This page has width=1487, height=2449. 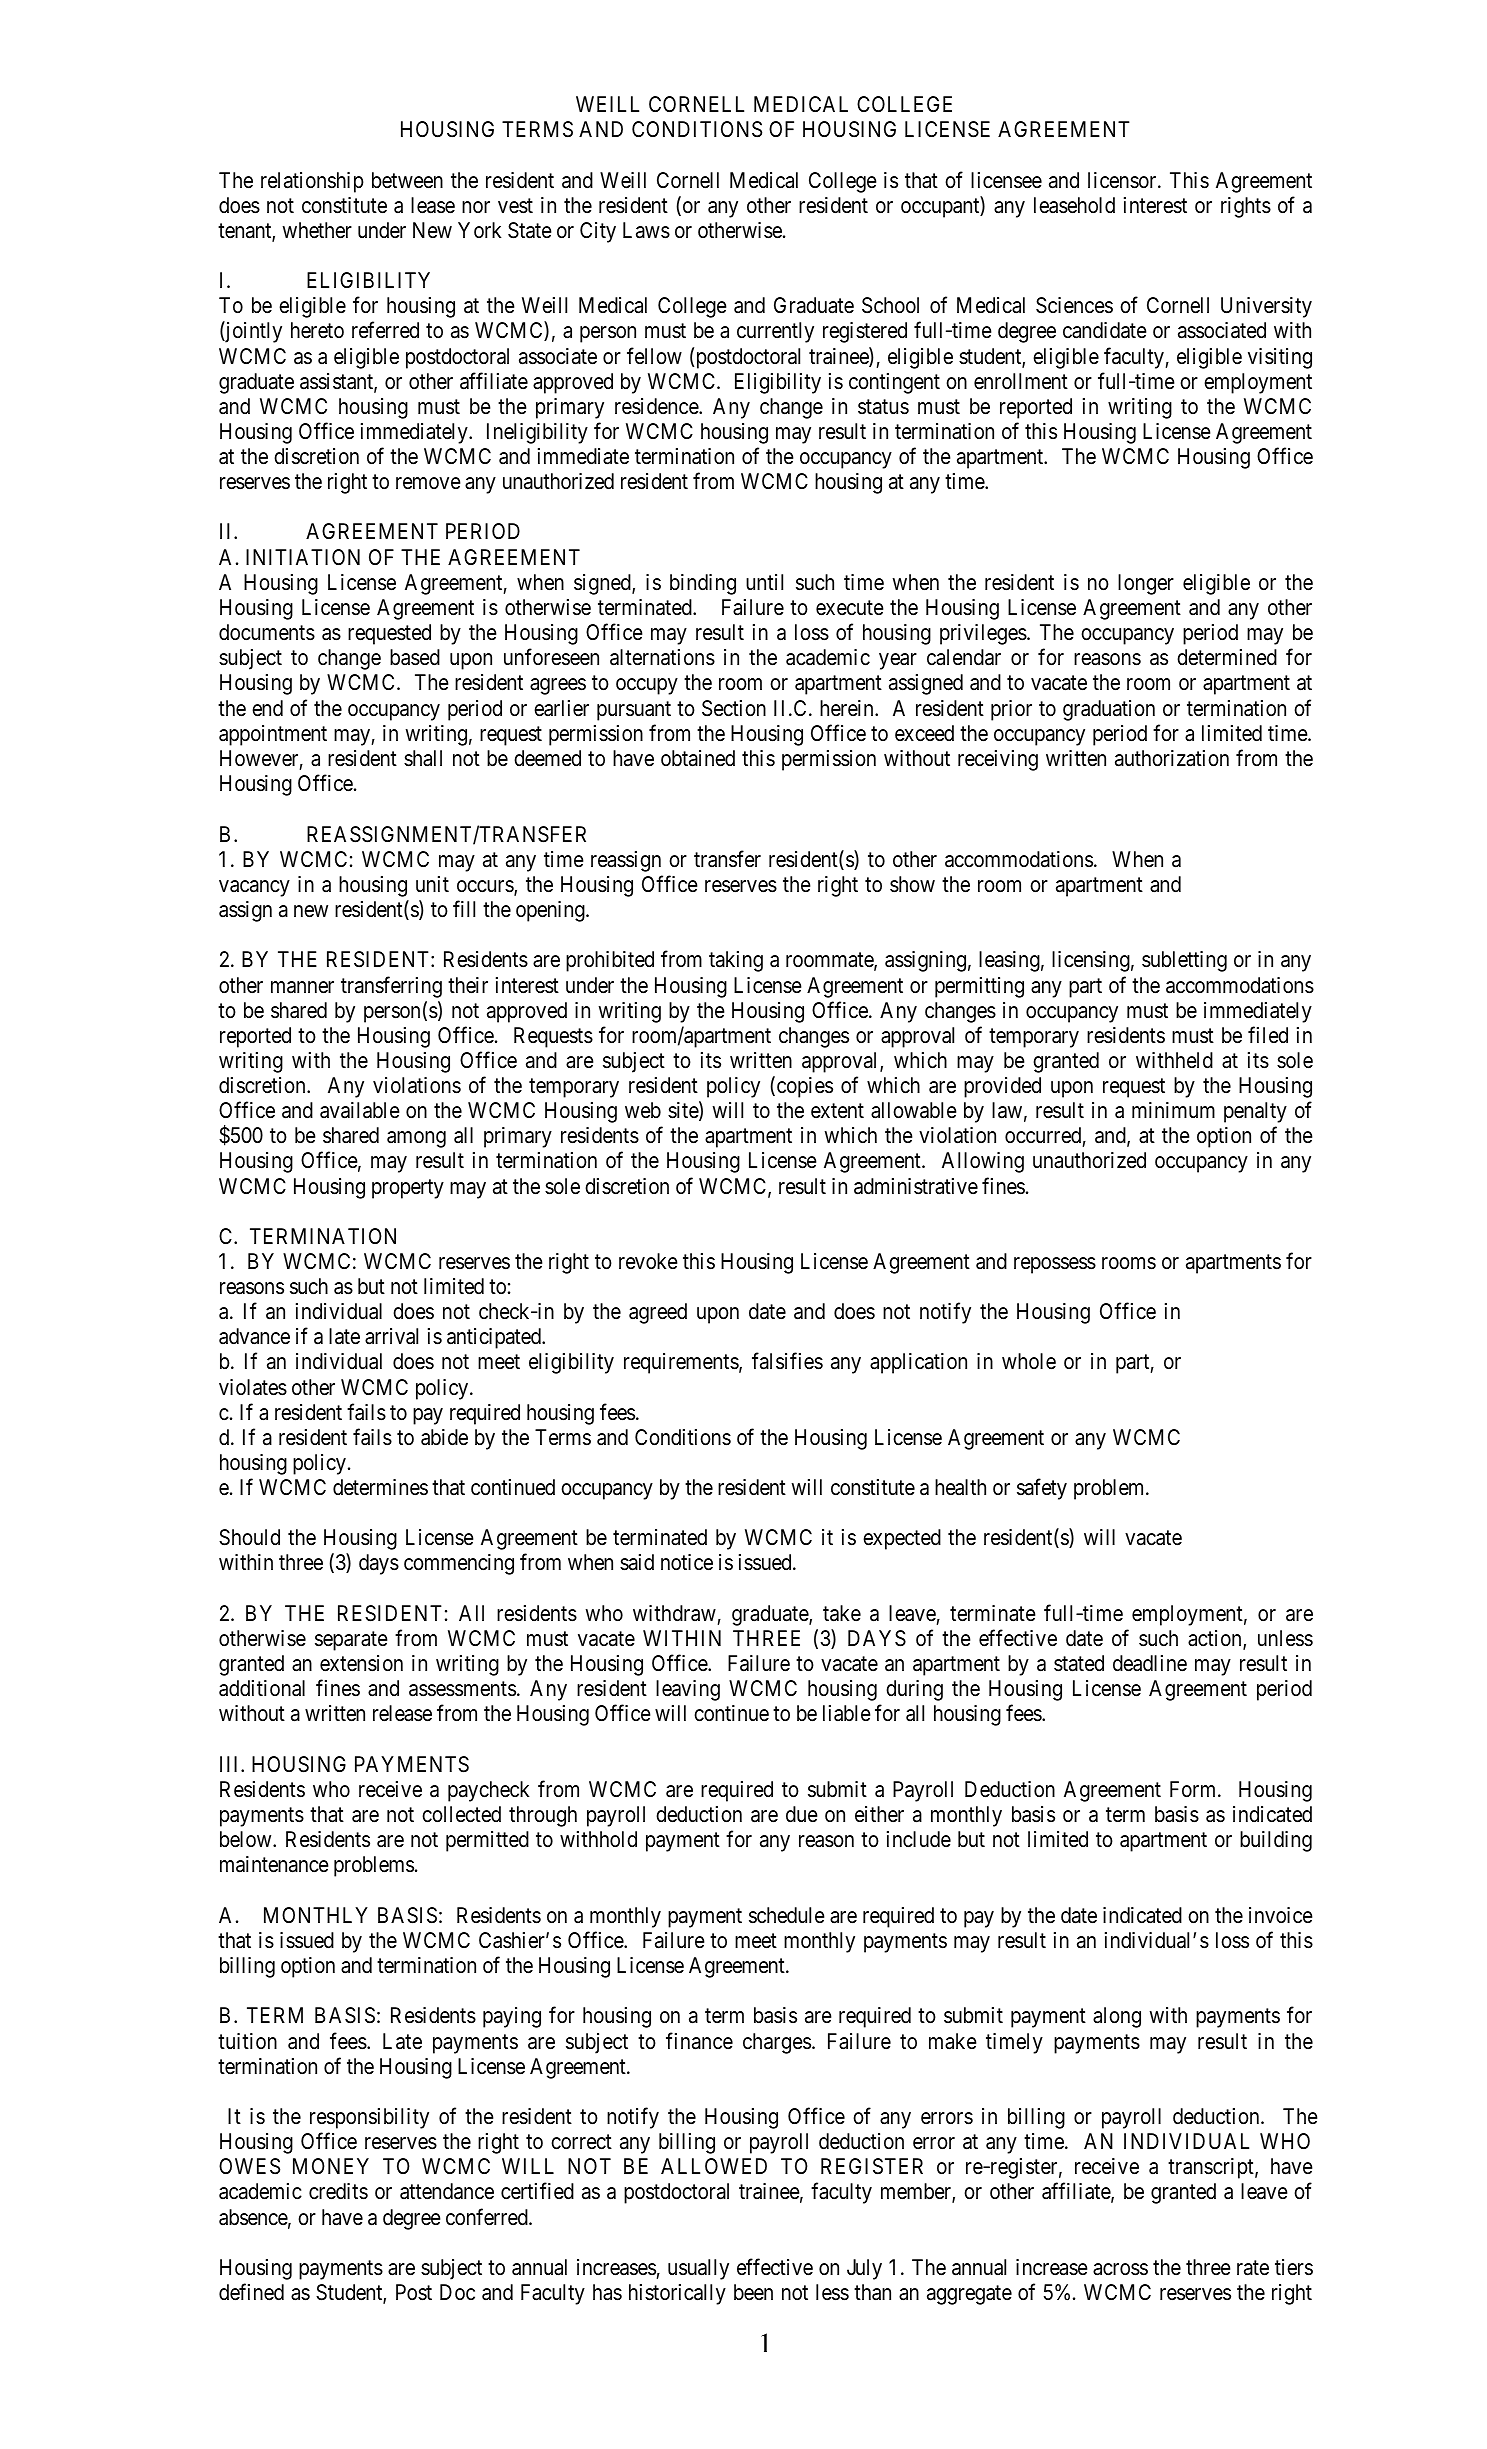 I want to click on taking, so click(x=736, y=961).
